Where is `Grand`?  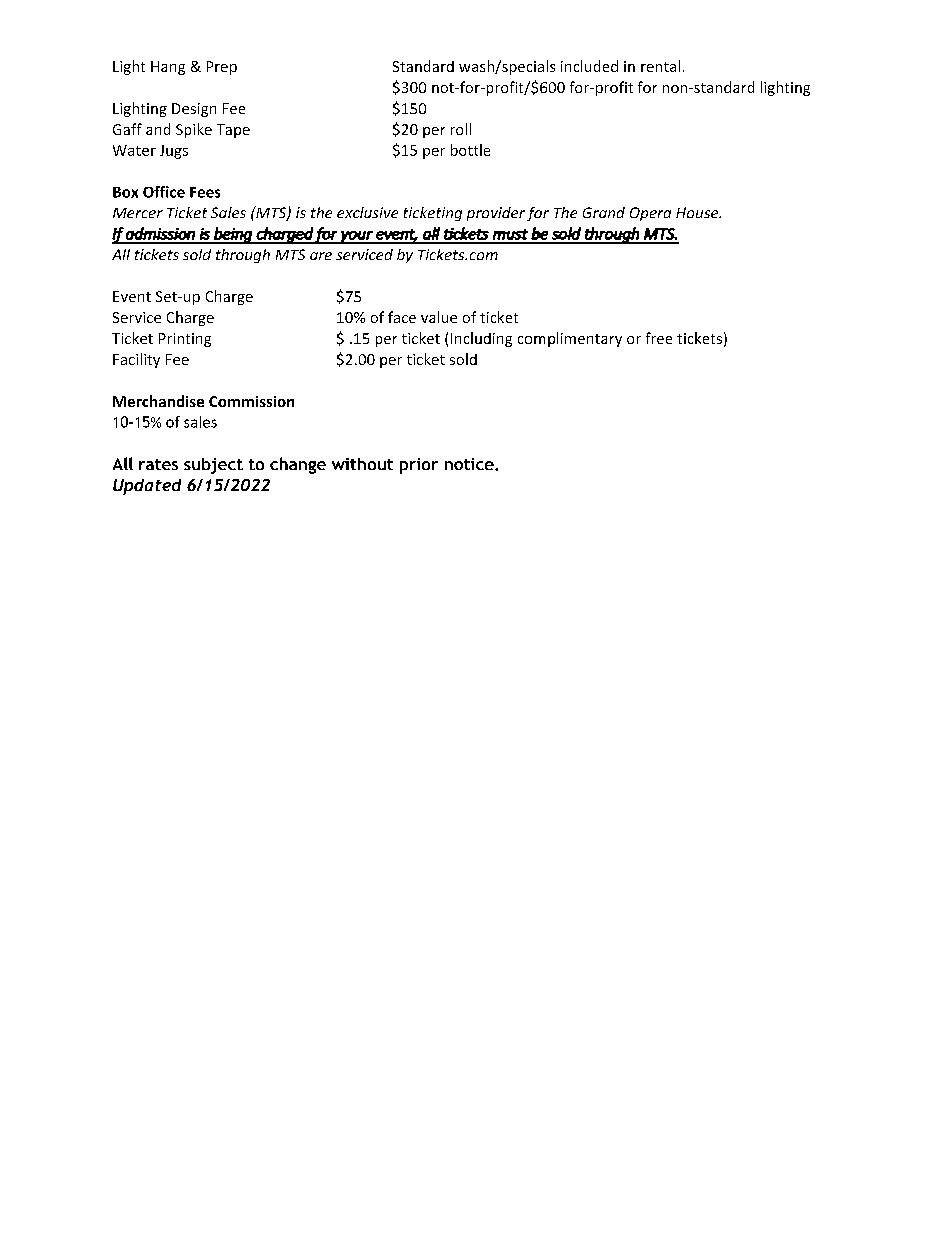
Grand is located at coordinates (604, 212).
